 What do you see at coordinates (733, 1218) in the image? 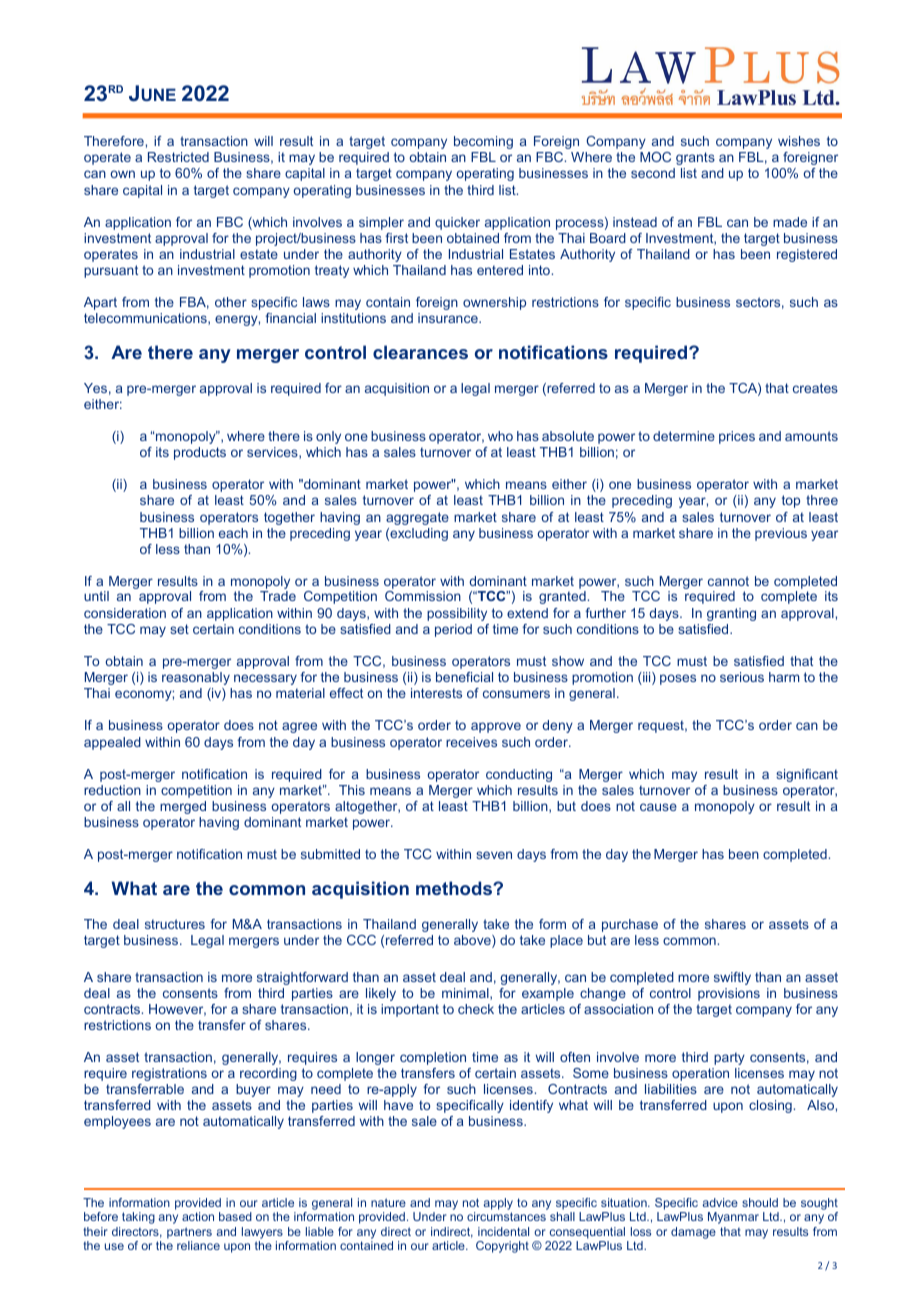
I see `Myanmar` at bounding box center [733, 1218].
